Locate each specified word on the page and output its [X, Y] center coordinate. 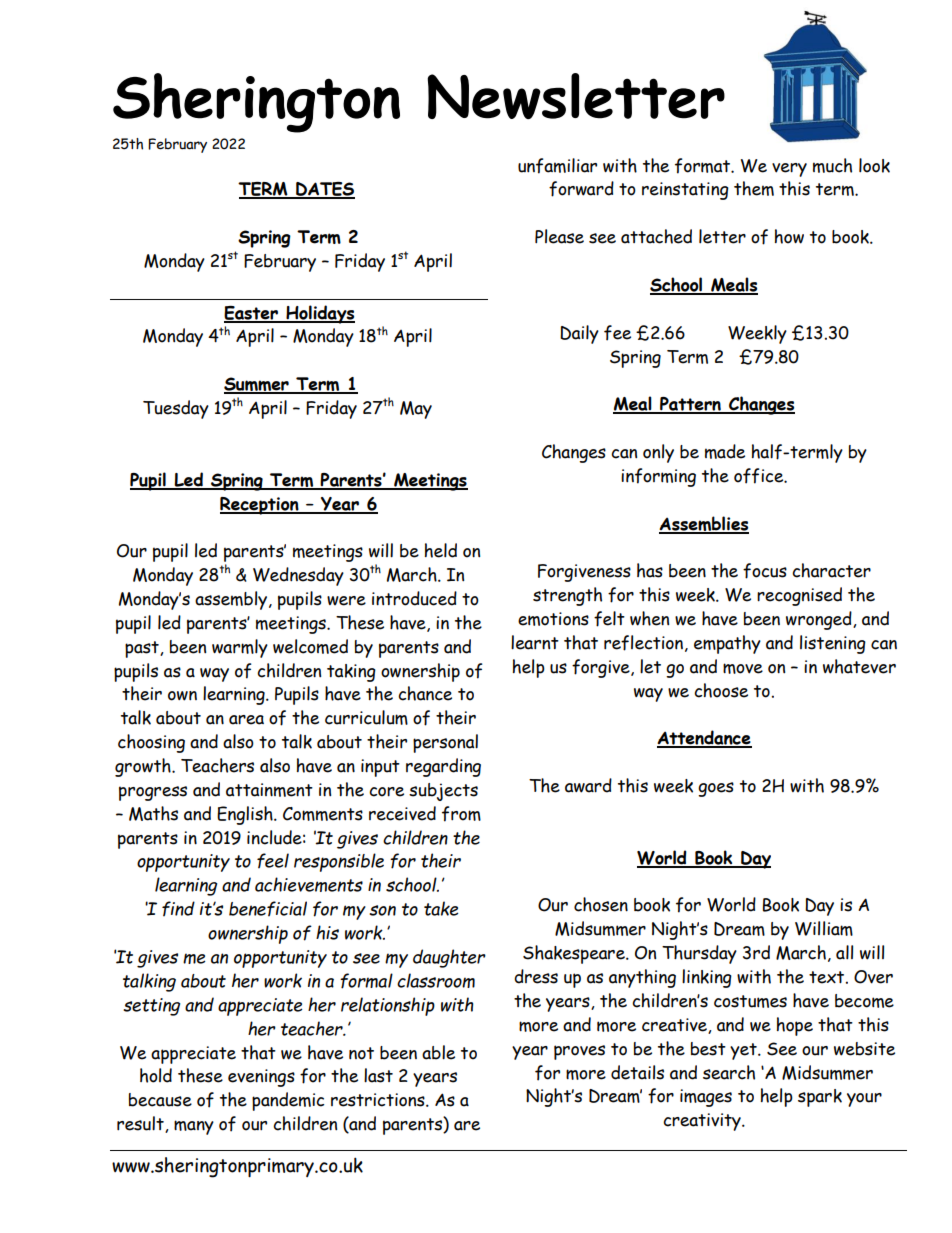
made [725, 451]
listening [833, 644]
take [441, 908]
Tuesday [176, 409]
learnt [535, 642]
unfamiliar [557, 166]
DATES [324, 190]
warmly [240, 648]
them [754, 188]
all [844, 952]
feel [273, 861]
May [416, 410]
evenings [261, 1078]
